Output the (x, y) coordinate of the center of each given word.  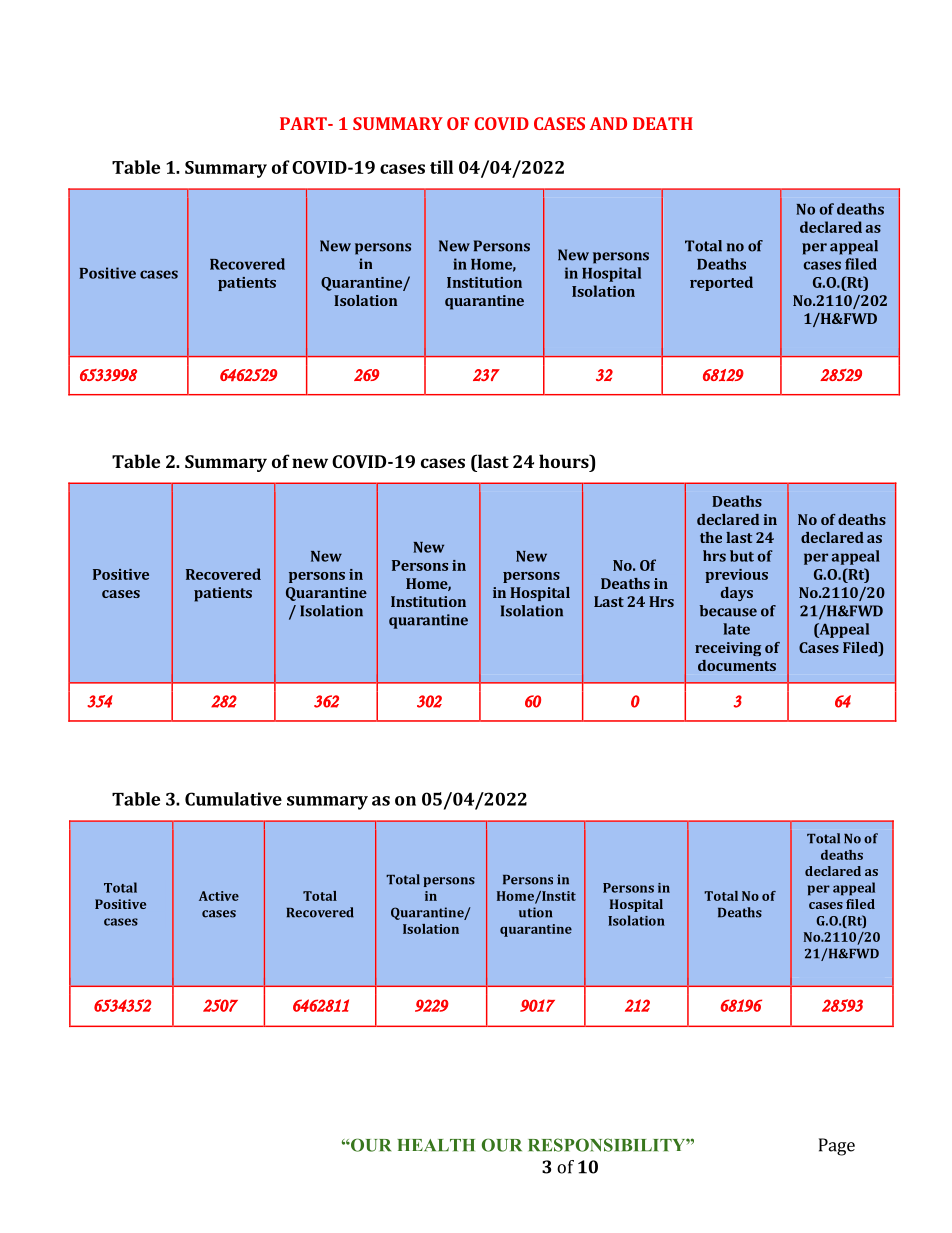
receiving (728, 649)
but (742, 556)
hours (565, 461)
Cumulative (233, 799)
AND (608, 123)
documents (737, 665)
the (711, 537)
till (441, 167)
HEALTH (436, 1145)
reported (721, 283)
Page (837, 1147)
